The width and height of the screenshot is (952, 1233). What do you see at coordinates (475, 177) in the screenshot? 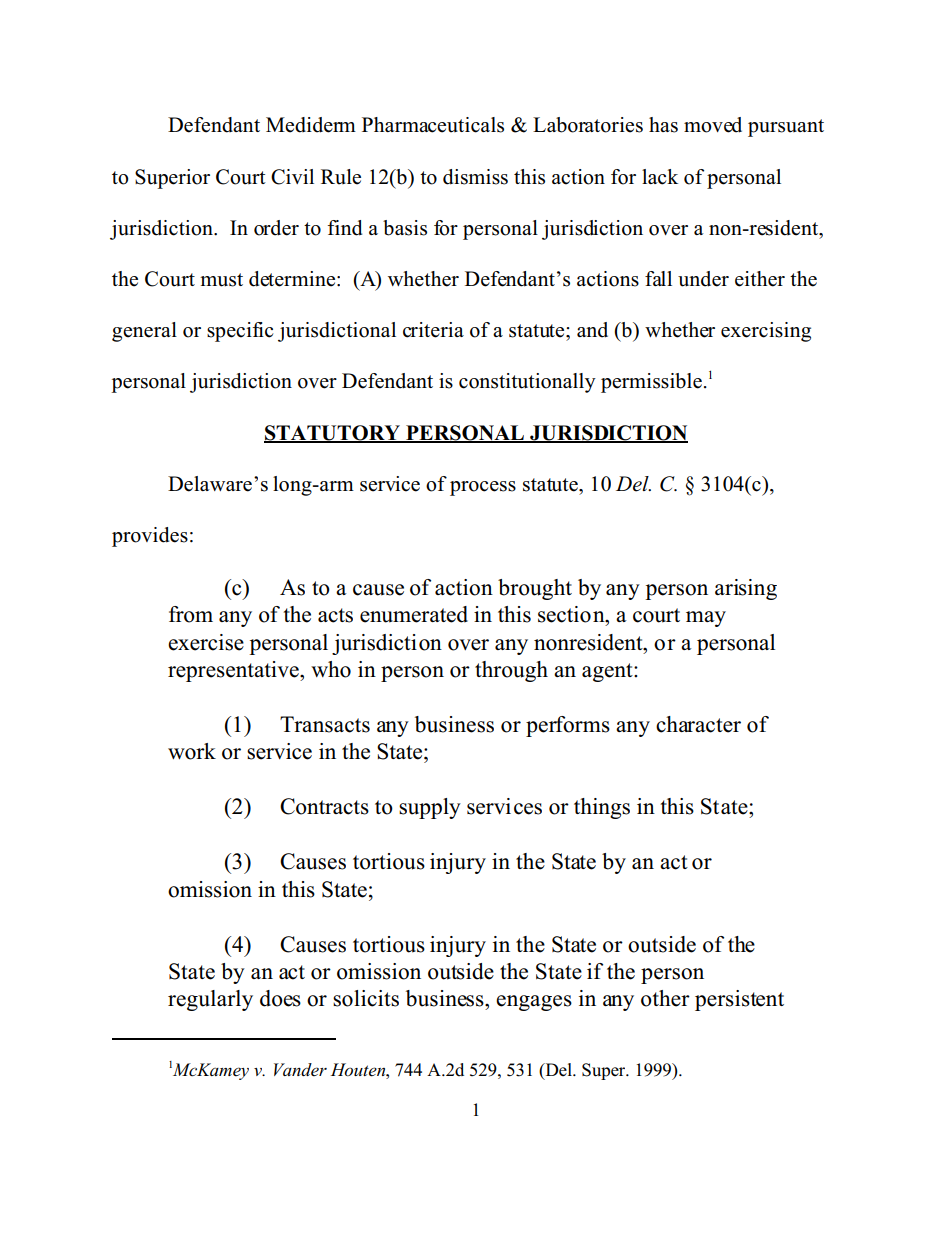
I see `dismiss` at bounding box center [475, 177].
